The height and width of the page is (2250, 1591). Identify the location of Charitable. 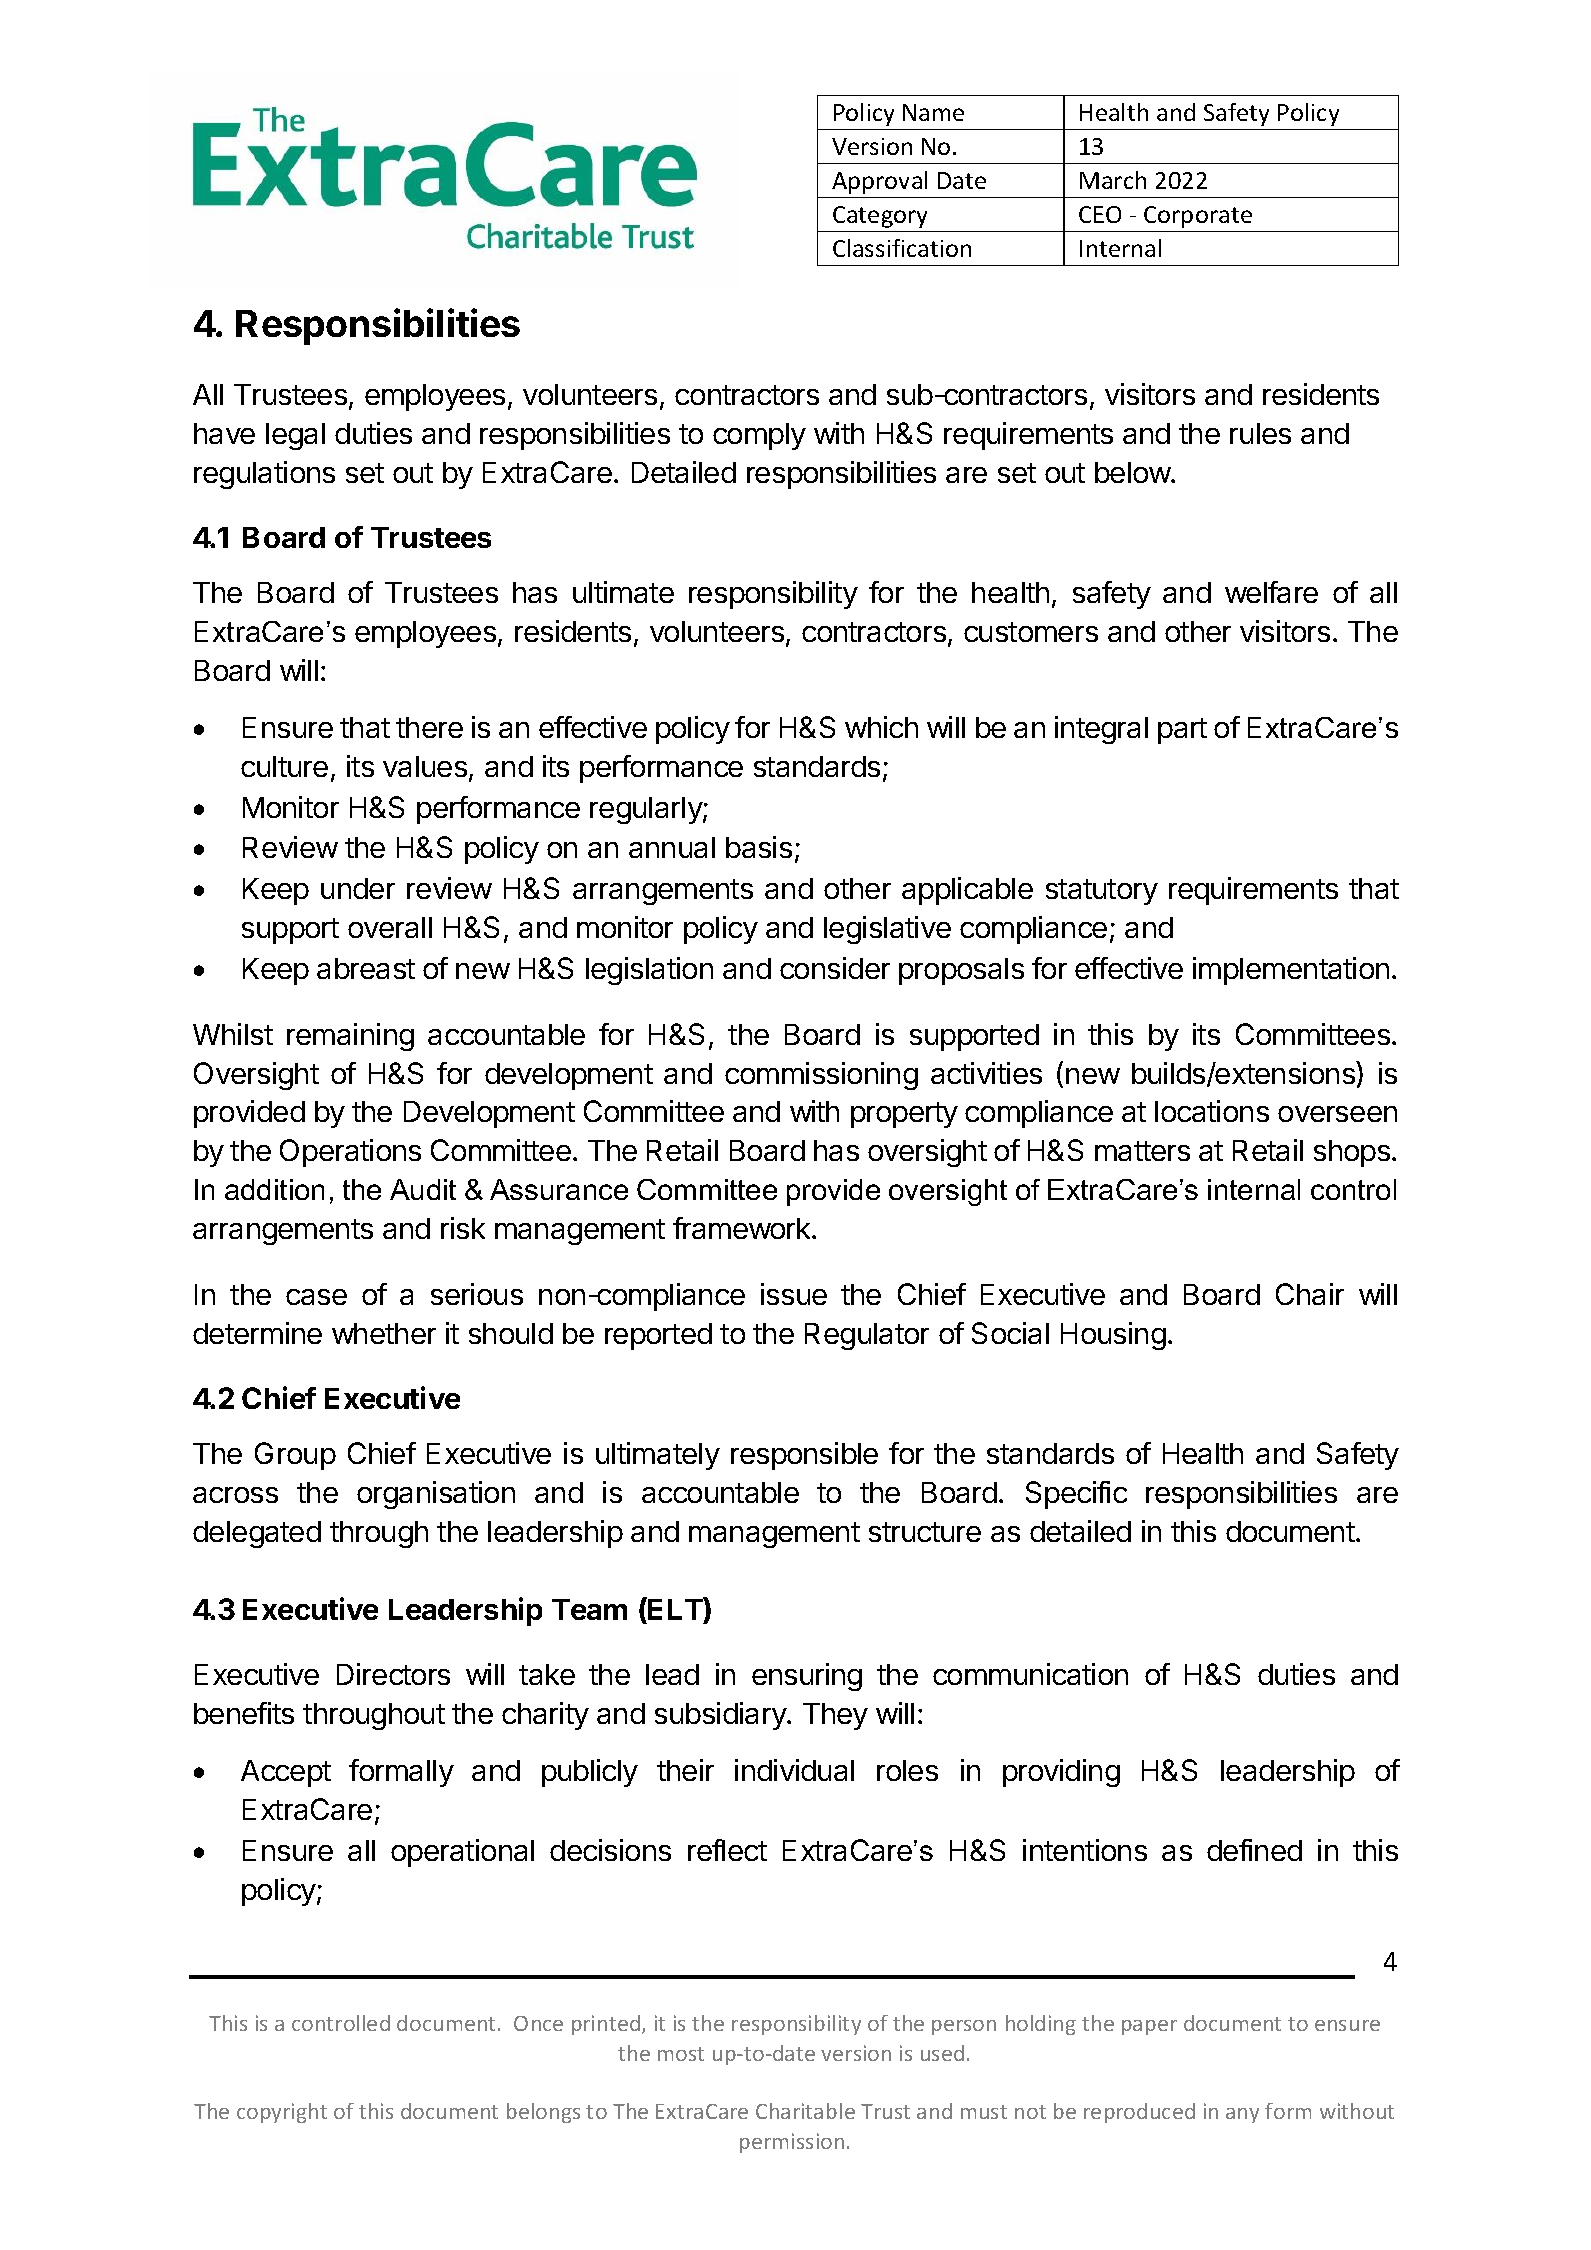
(805, 2111).
